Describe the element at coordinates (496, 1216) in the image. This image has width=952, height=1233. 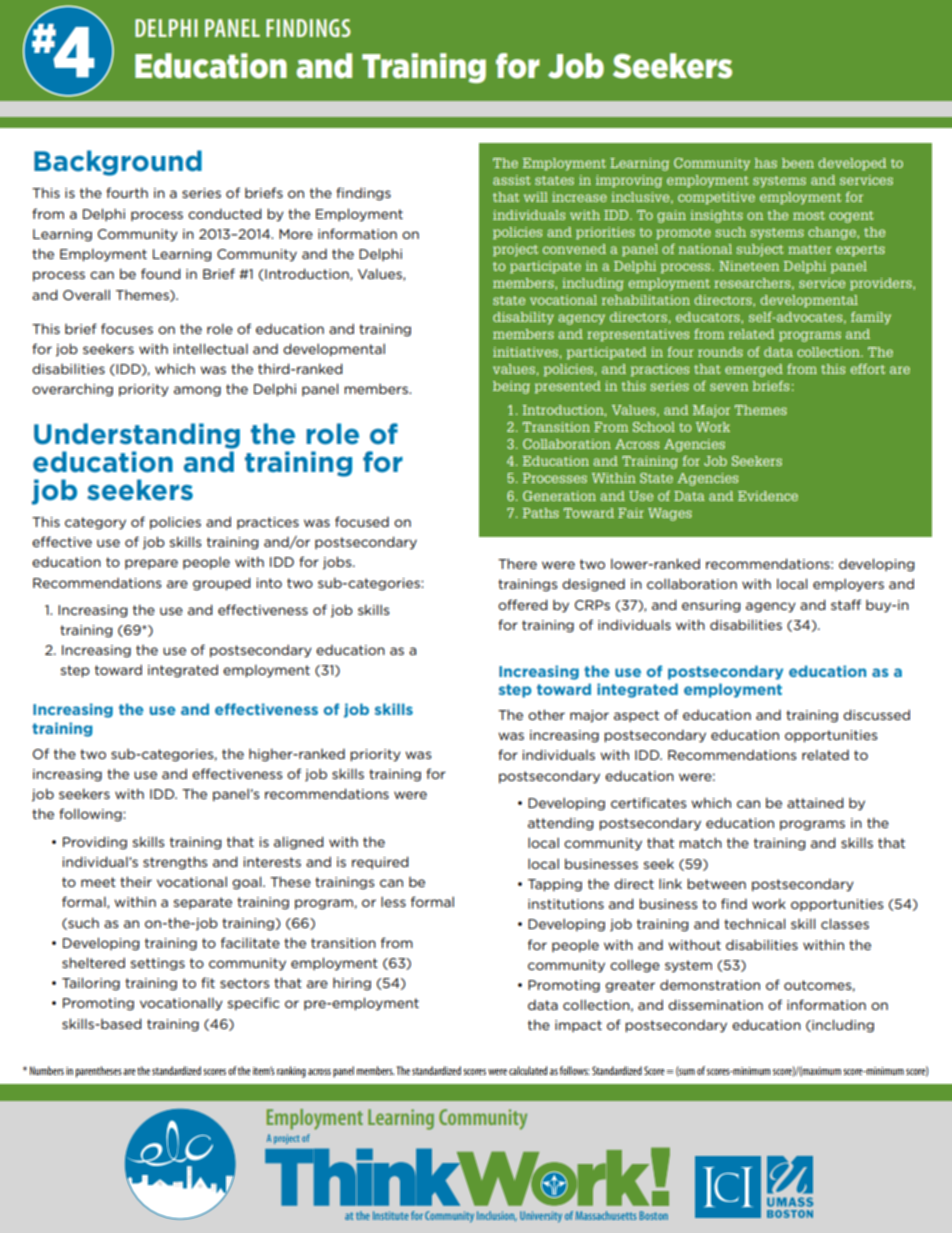
I see `Inclusion` at that location.
